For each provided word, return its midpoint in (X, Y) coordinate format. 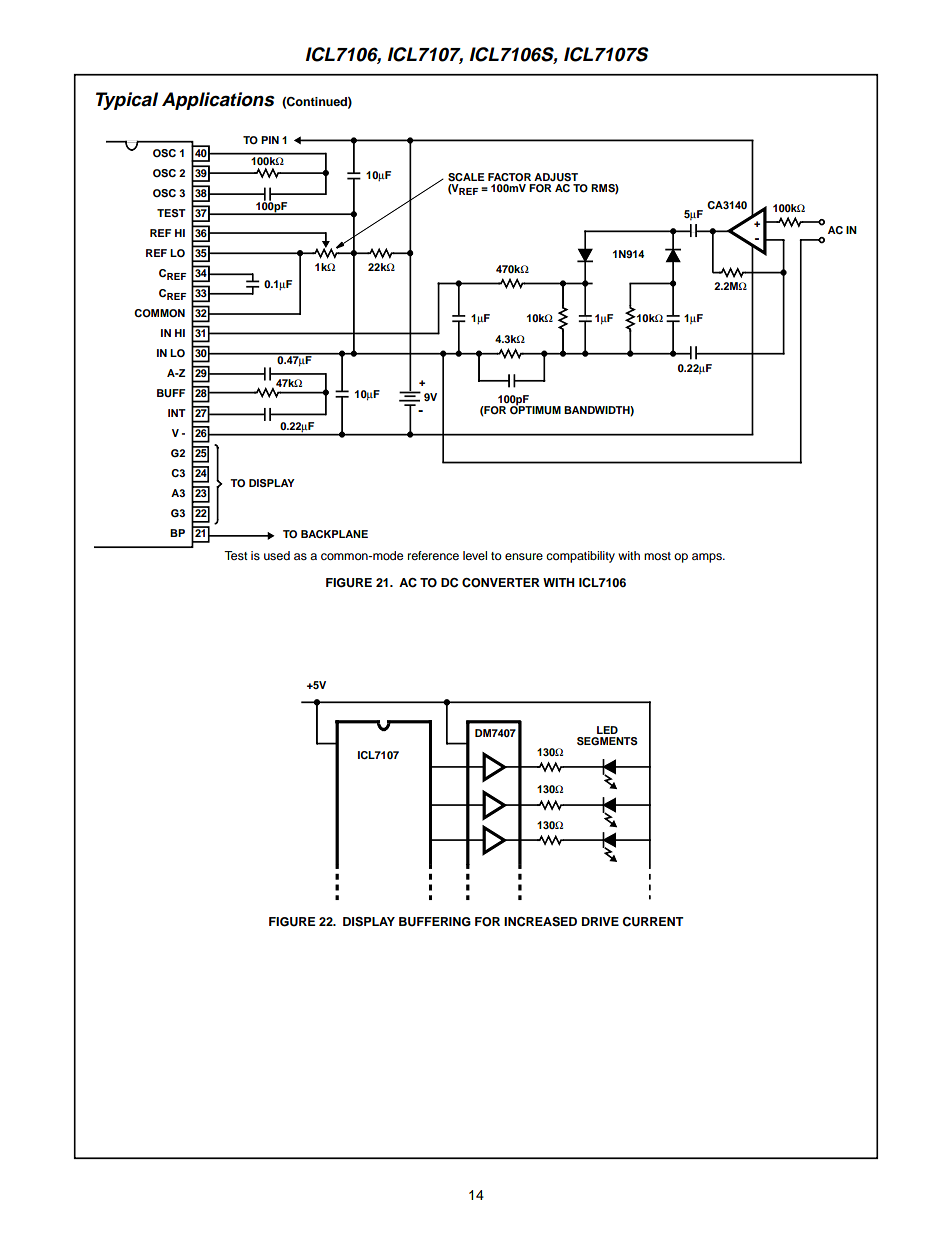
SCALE (466, 177)
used (277, 555)
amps (708, 558)
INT (177, 413)
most (657, 556)
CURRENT (653, 922)
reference (433, 555)
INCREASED (540, 922)
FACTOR (509, 177)
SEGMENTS (607, 741)
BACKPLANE (334, 534)
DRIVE (600, 921)
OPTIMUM (535, 409)
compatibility (580, 557)
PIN (270, 140)
